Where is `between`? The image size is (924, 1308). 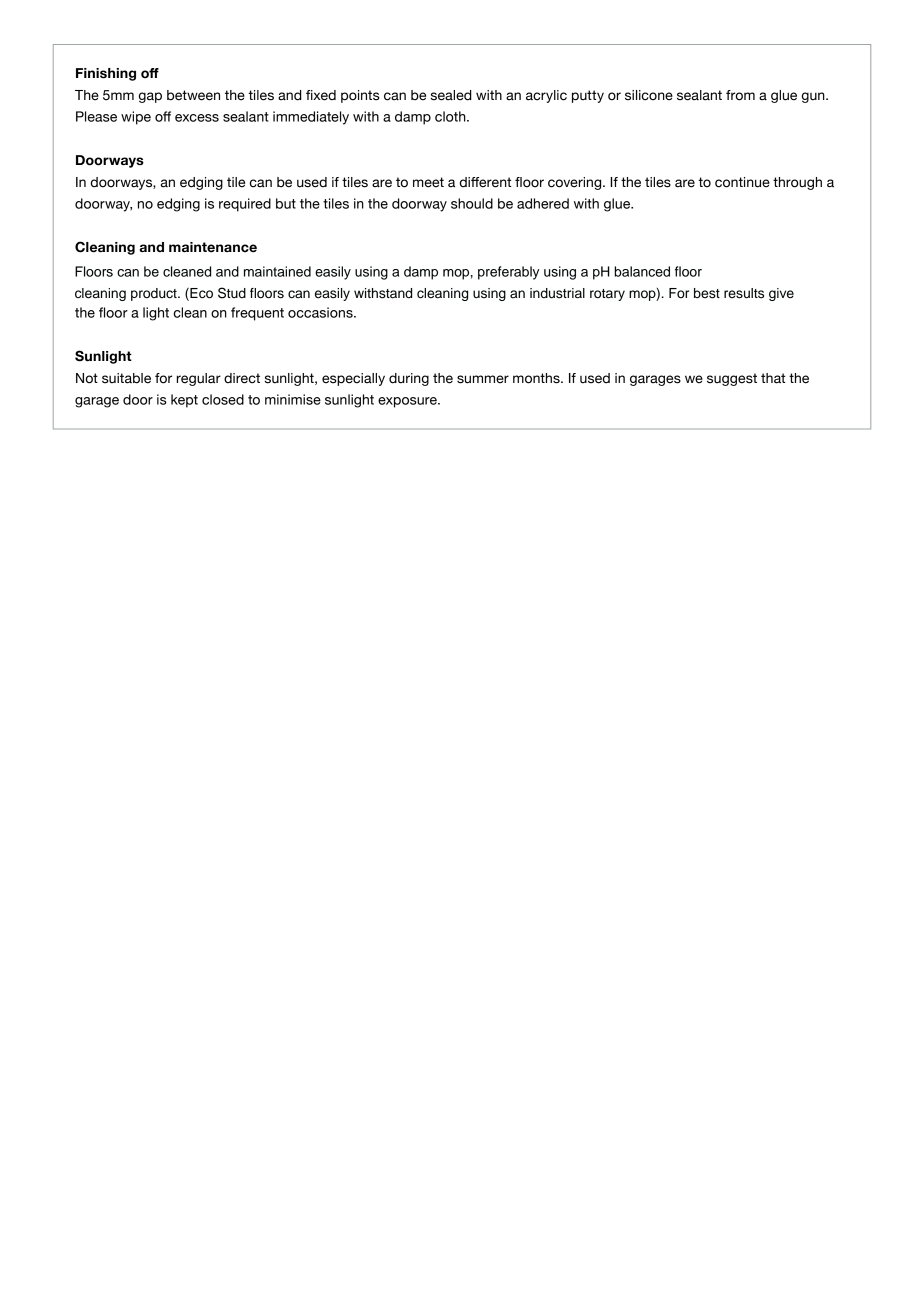
between is located at coordinates (193, 95).
